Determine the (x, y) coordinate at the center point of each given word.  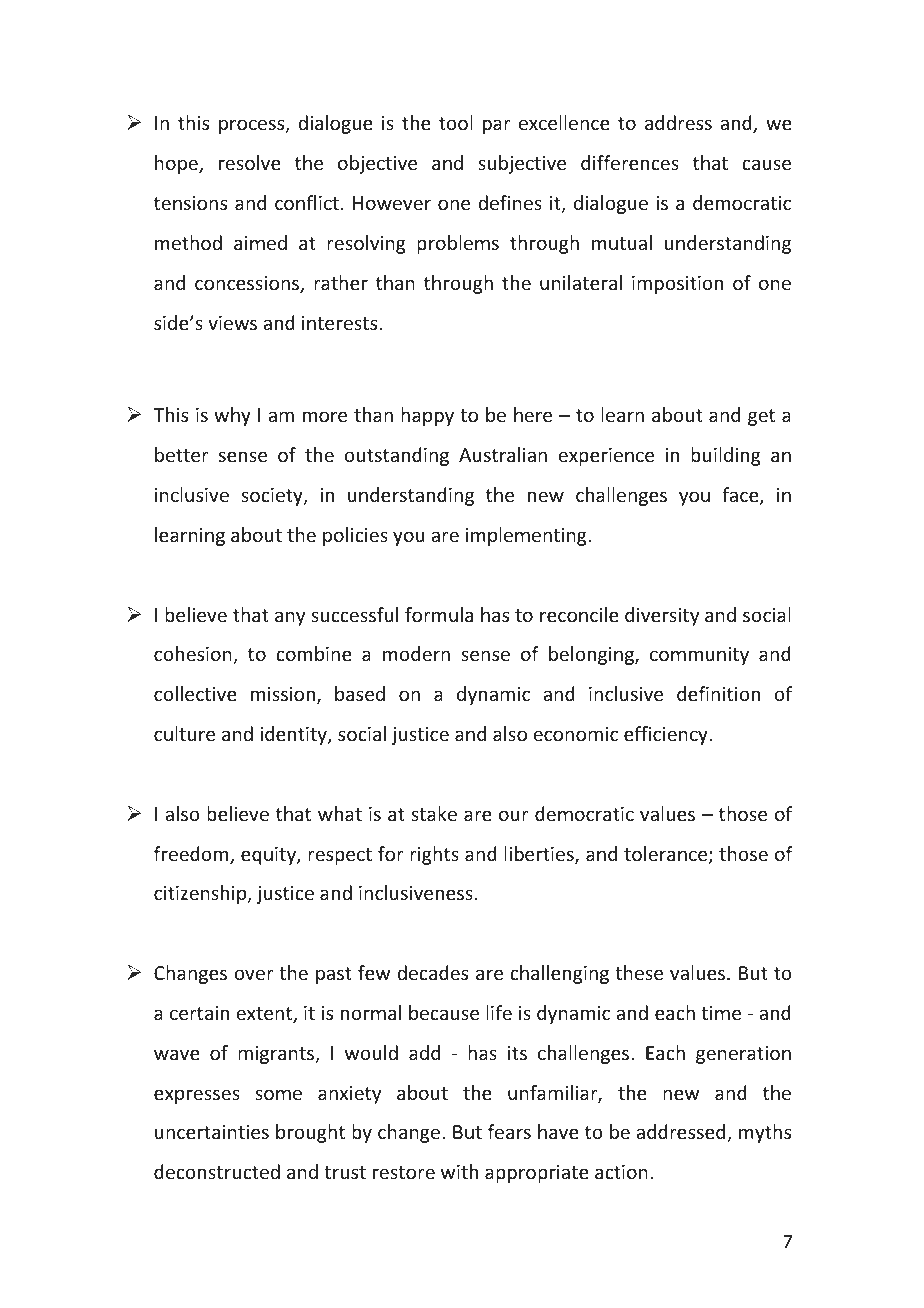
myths (765, 1133)
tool (456, 122)
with (459, 1171)
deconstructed (217, 1171)
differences (630, 162)
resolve (250, 162)
